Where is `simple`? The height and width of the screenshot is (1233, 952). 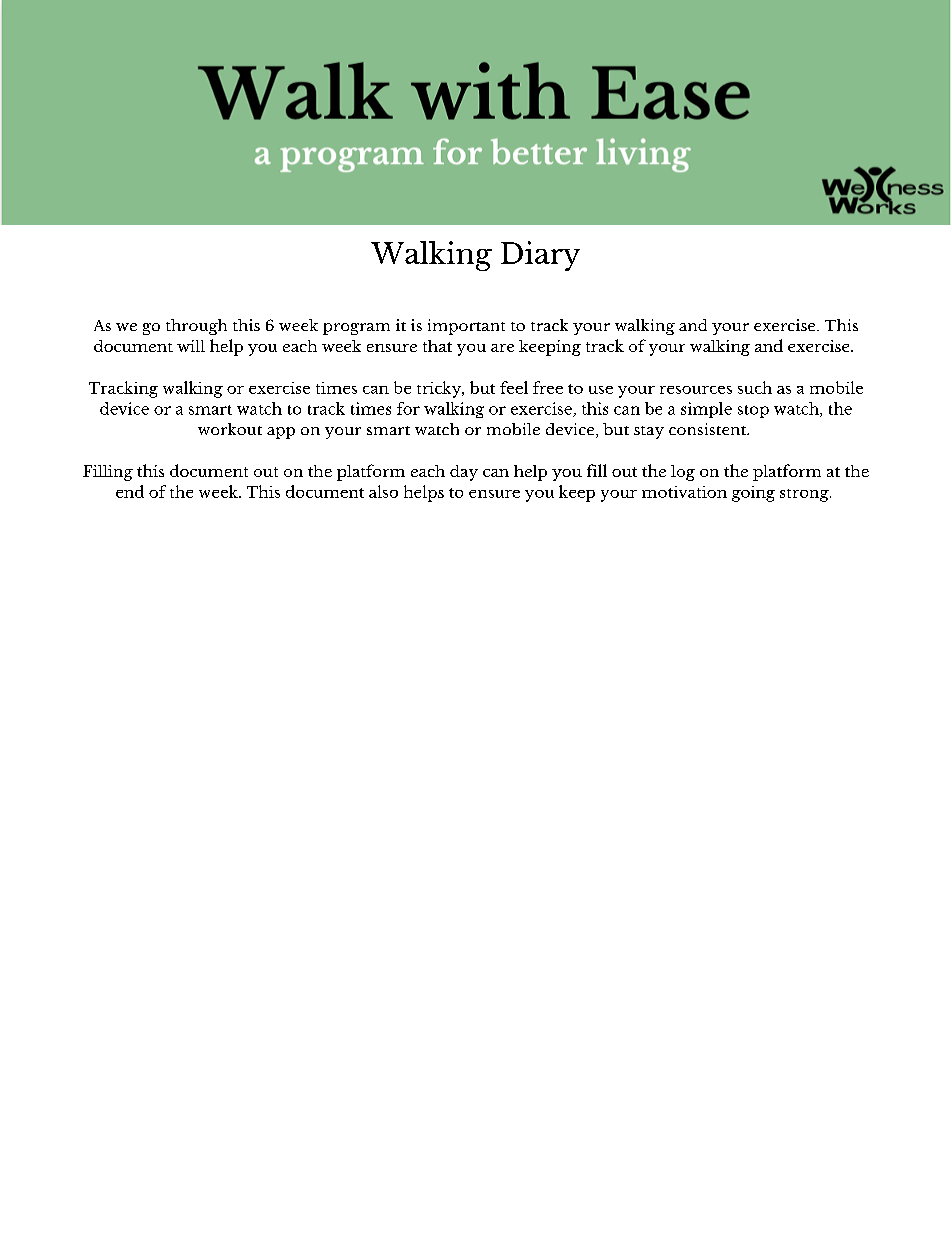
simple is located at coordinates (706, 410).
